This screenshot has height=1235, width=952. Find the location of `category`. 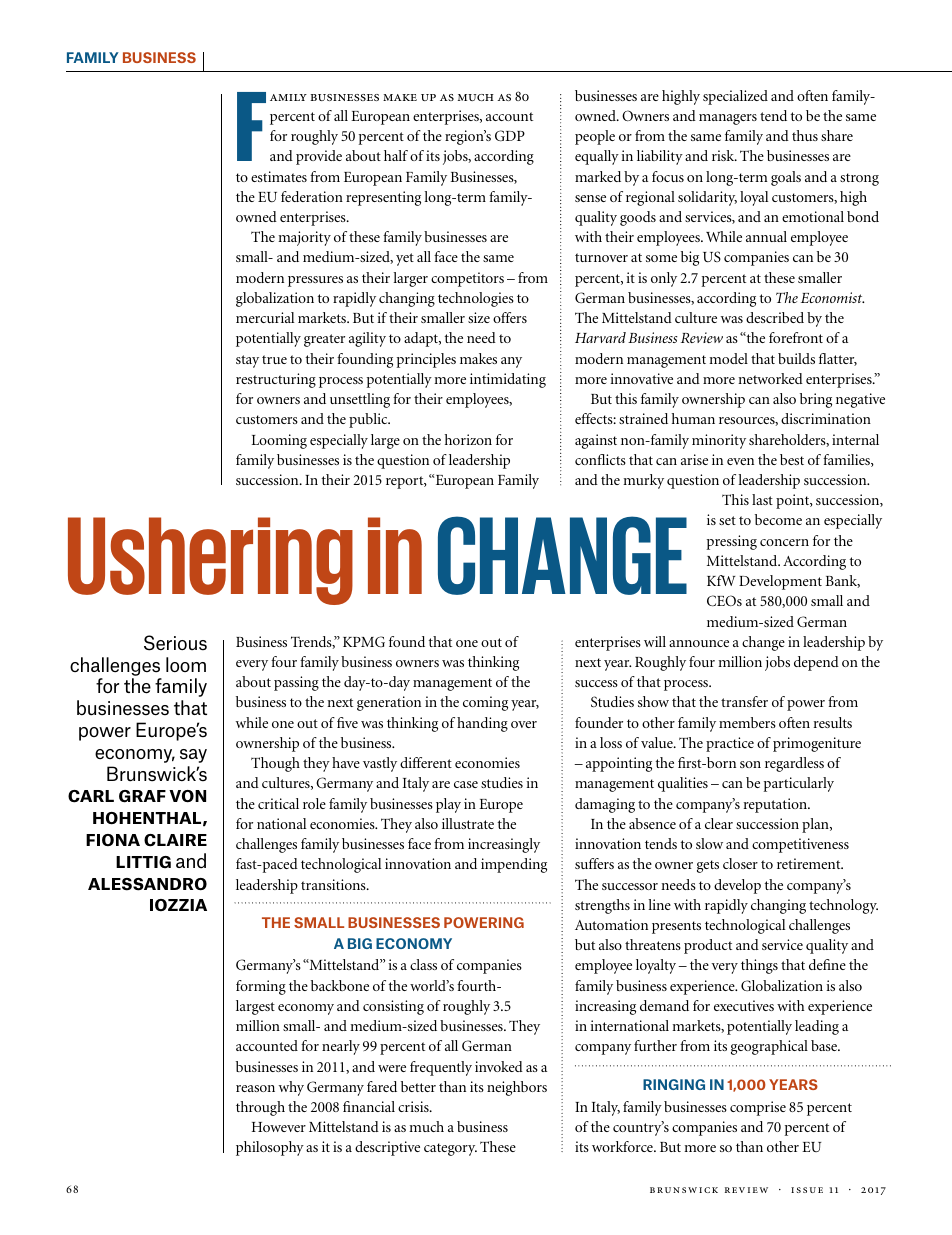

category is located at coordinates (450, 1149).
